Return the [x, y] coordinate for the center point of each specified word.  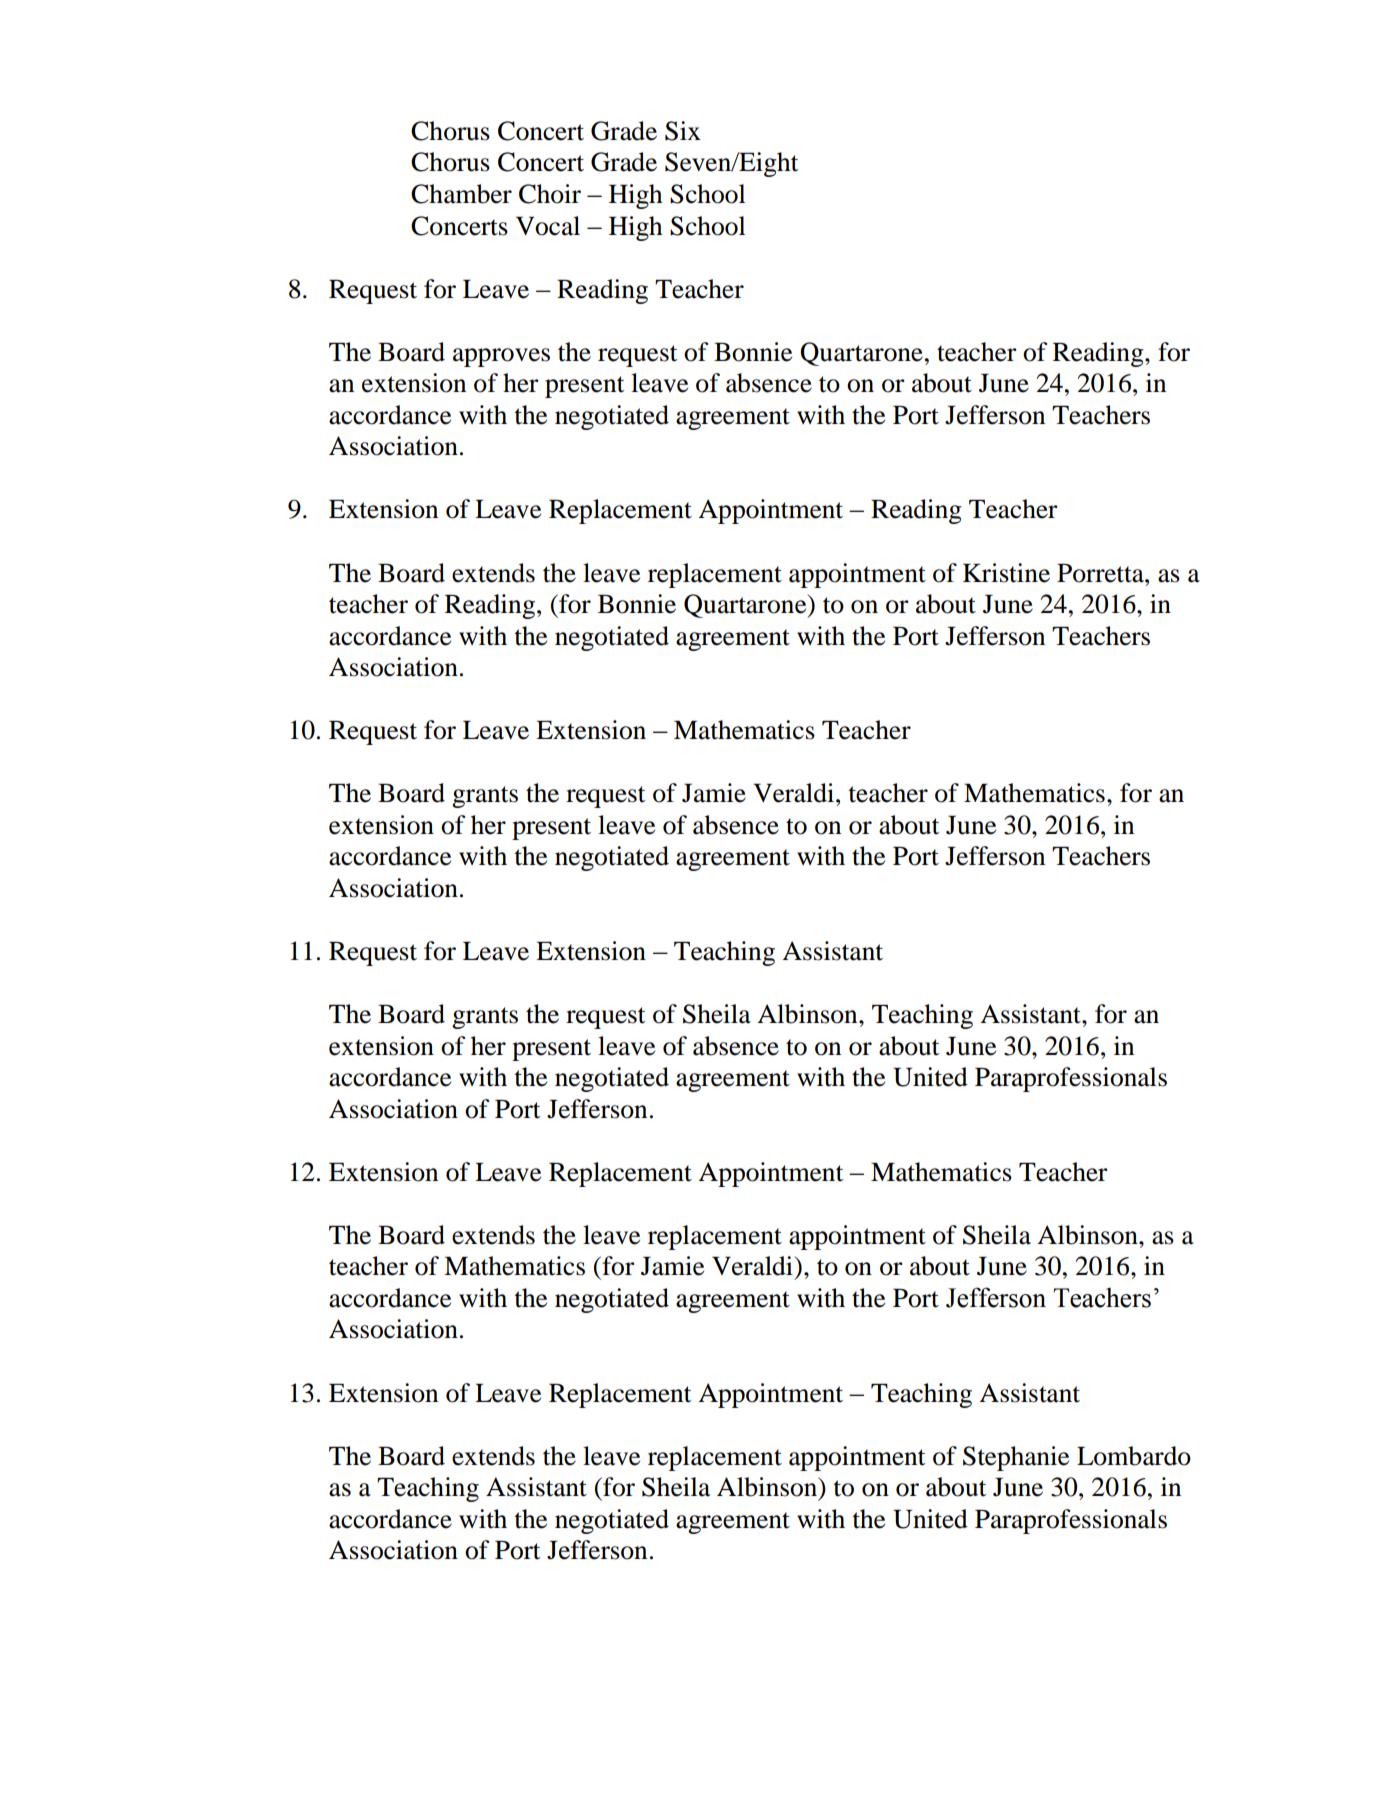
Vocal [548, 226]
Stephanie [1016, 1458]
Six [683, 131]
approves [501, 357]
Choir [550, 194]
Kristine [1006, 573]
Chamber [461, 194]
